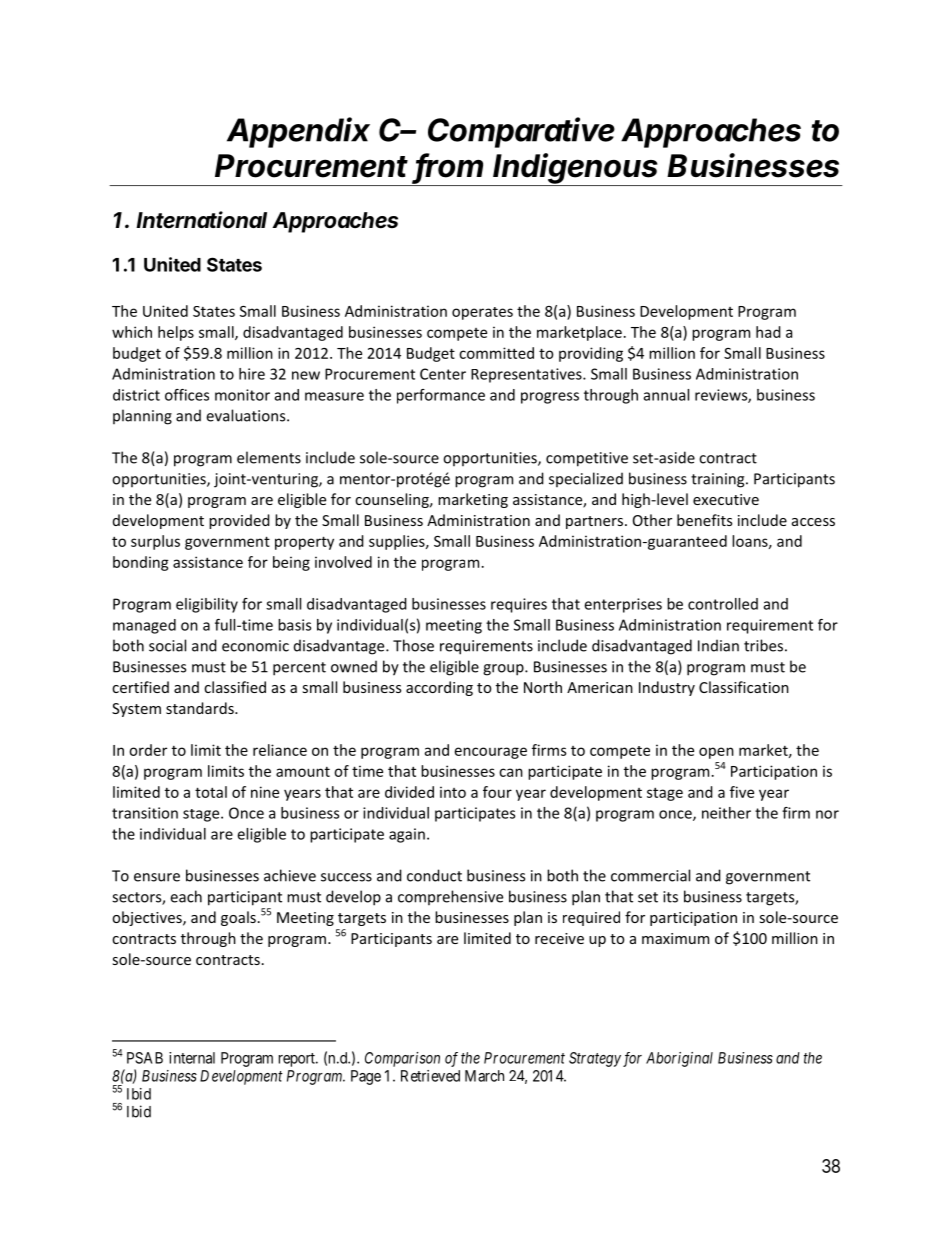 This screenshot has height=1233, width=952. I want to click on elements, so click(269, 457).
